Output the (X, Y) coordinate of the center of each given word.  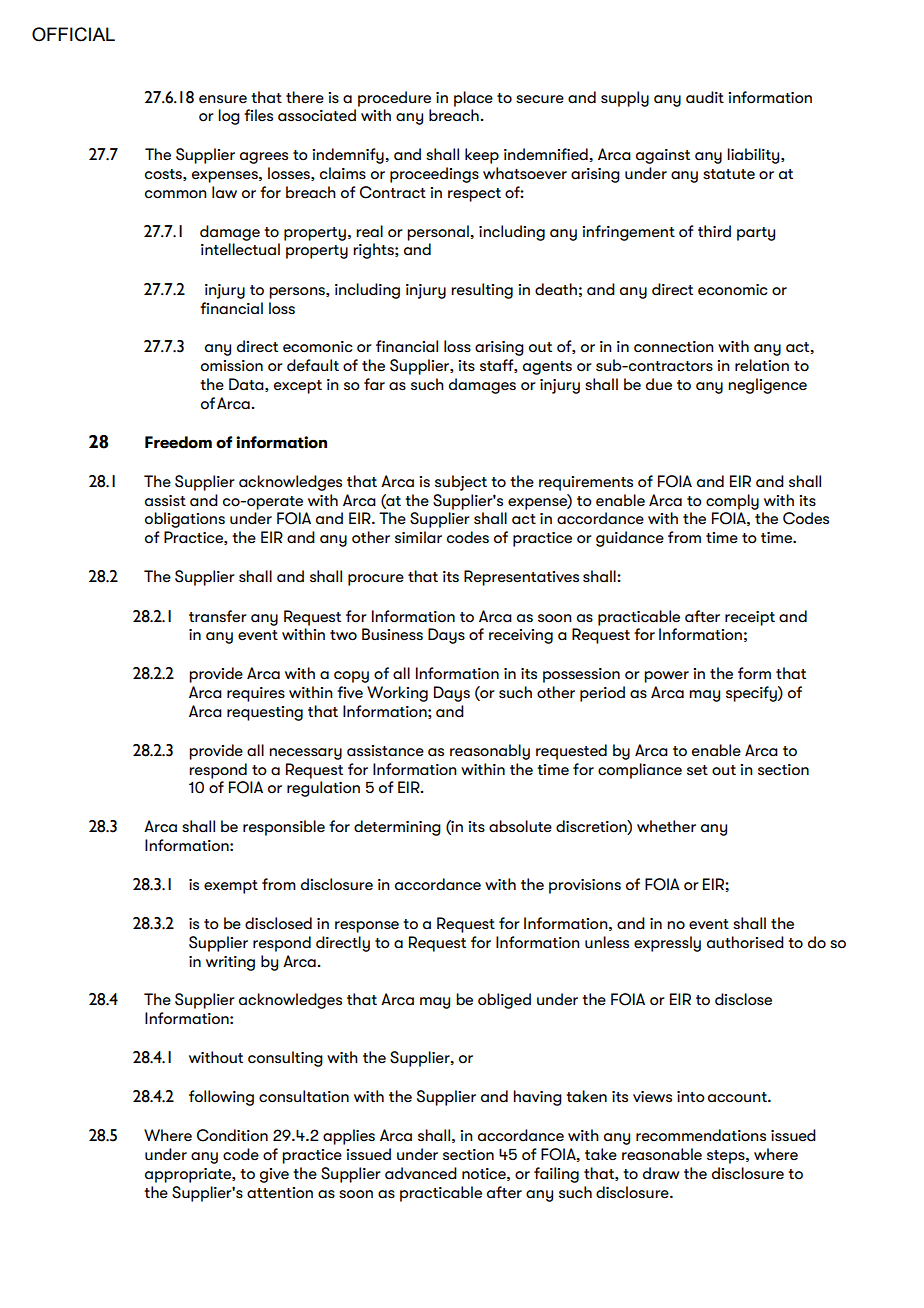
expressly (667, 944)
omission (232, 365)
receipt (750, 618)
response (367, 927)
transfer (218, 616)
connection (674, 347)
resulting (482, 291)
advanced (421, 1173)
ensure (223, 99)
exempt (231, 887)
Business (392, 634)
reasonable (662, 1154)
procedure (394, 99)
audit (705, 97)
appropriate (189, 1175)
